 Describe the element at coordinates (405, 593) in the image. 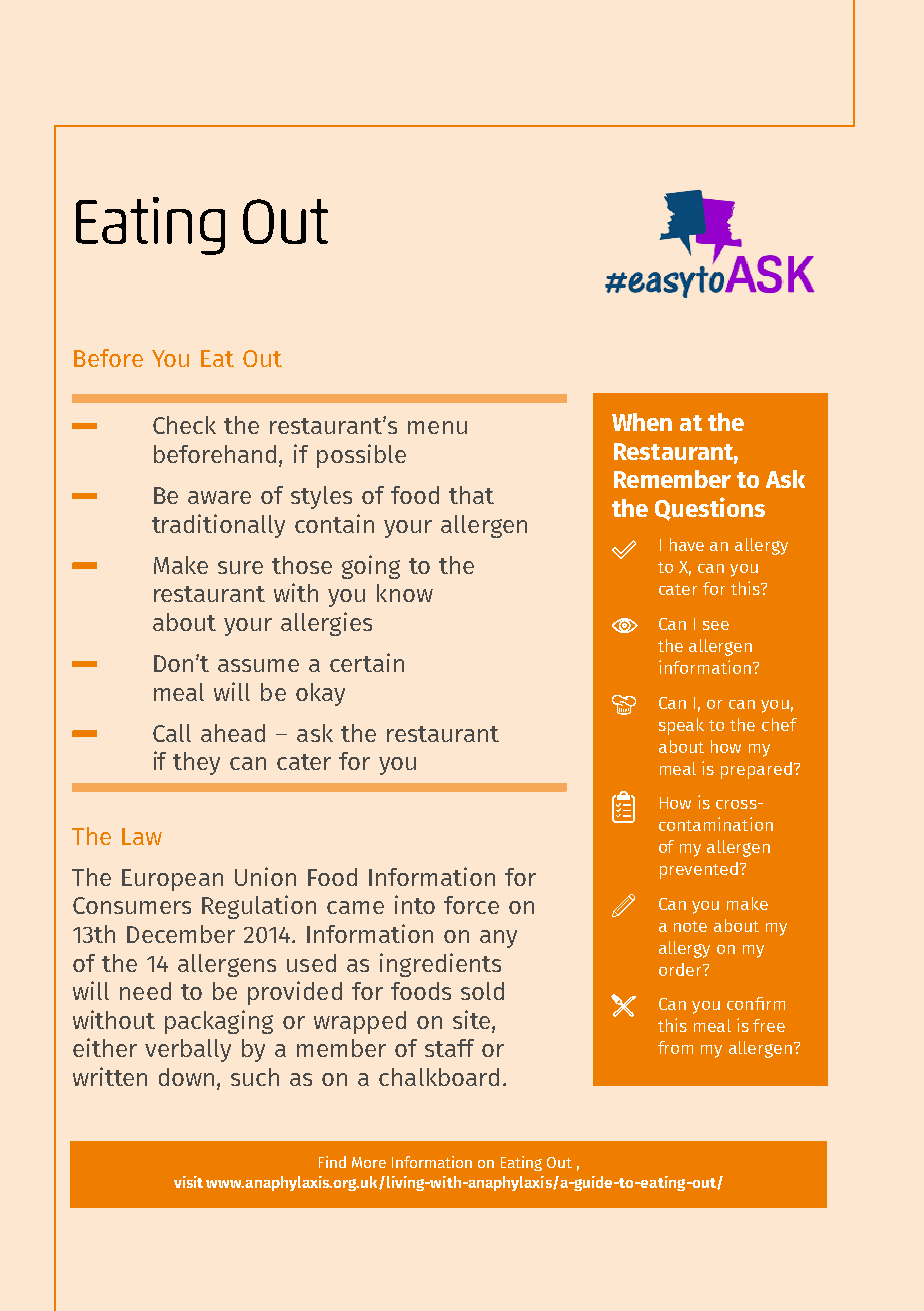

I see `know` at that location.
